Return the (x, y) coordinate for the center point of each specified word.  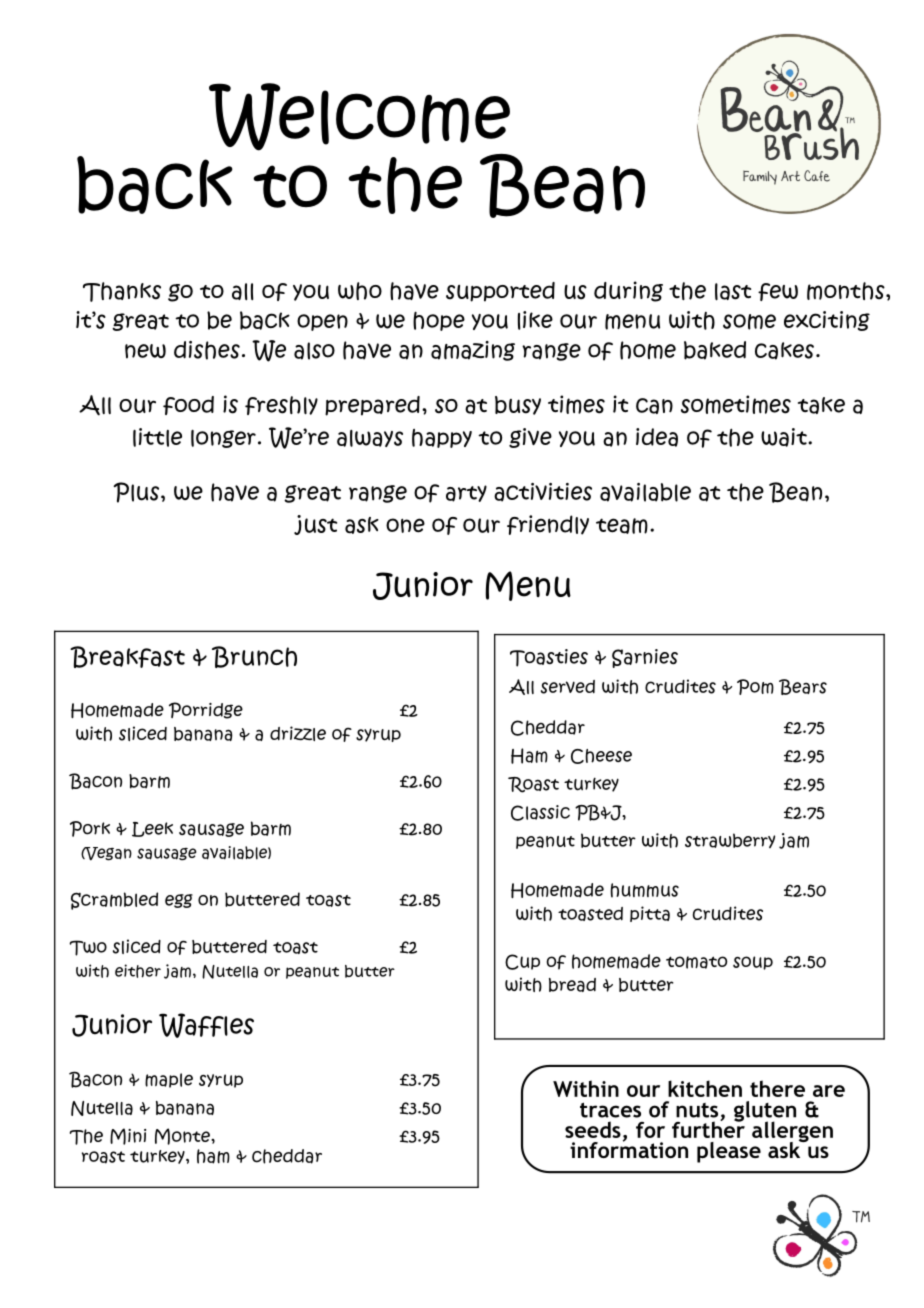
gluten (765, 1112)
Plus (137, 492)
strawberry (730, 840)
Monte (183, 1136)
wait (785, 437)
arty (466, 493)
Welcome (359, 117)
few (778, 292)
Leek (152, 829)
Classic (540, 813)
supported (500, 292)
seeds (593, 1129)
